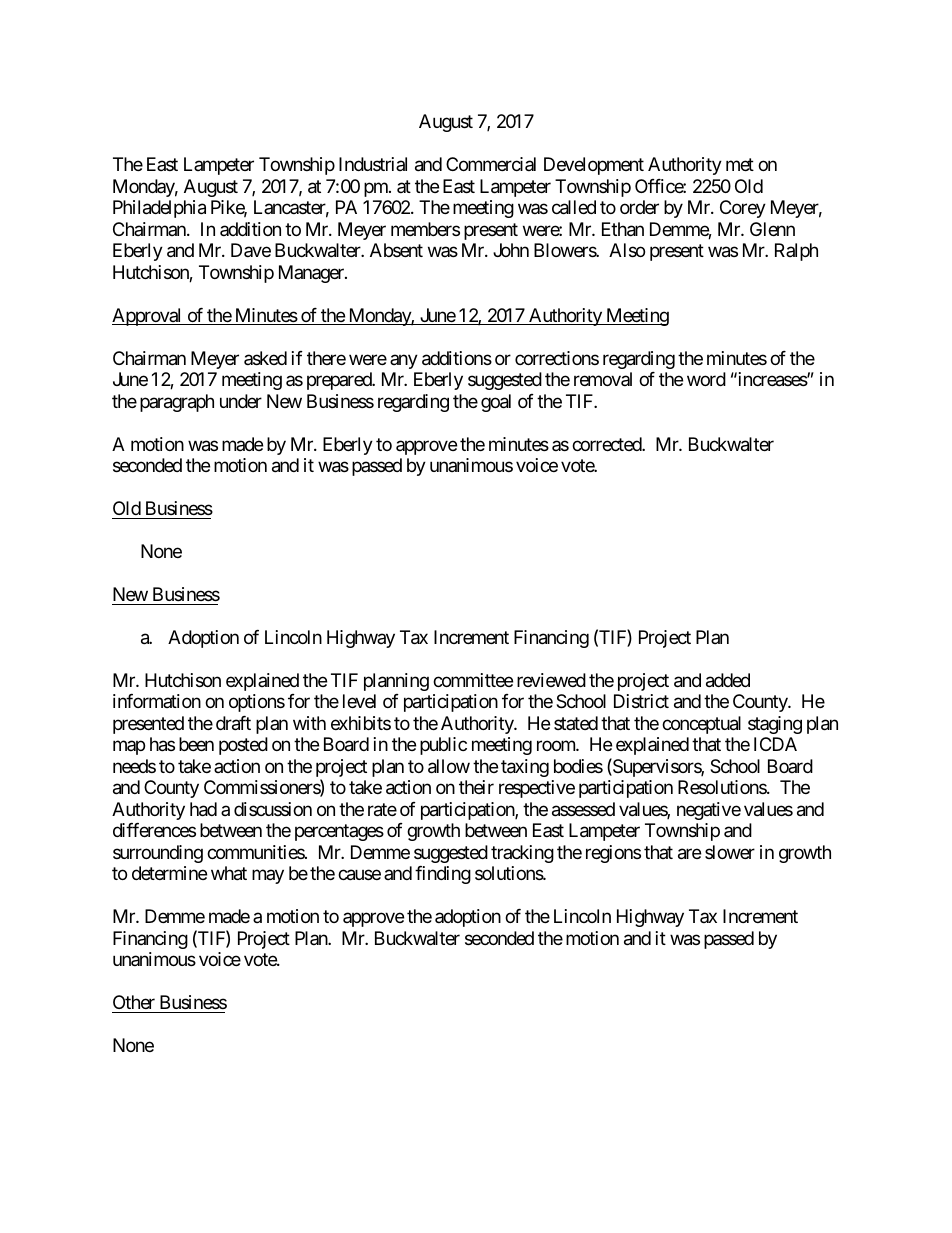  Describe the element at coordinates (728, 680) in the screenshot. I see `added` at that location.
